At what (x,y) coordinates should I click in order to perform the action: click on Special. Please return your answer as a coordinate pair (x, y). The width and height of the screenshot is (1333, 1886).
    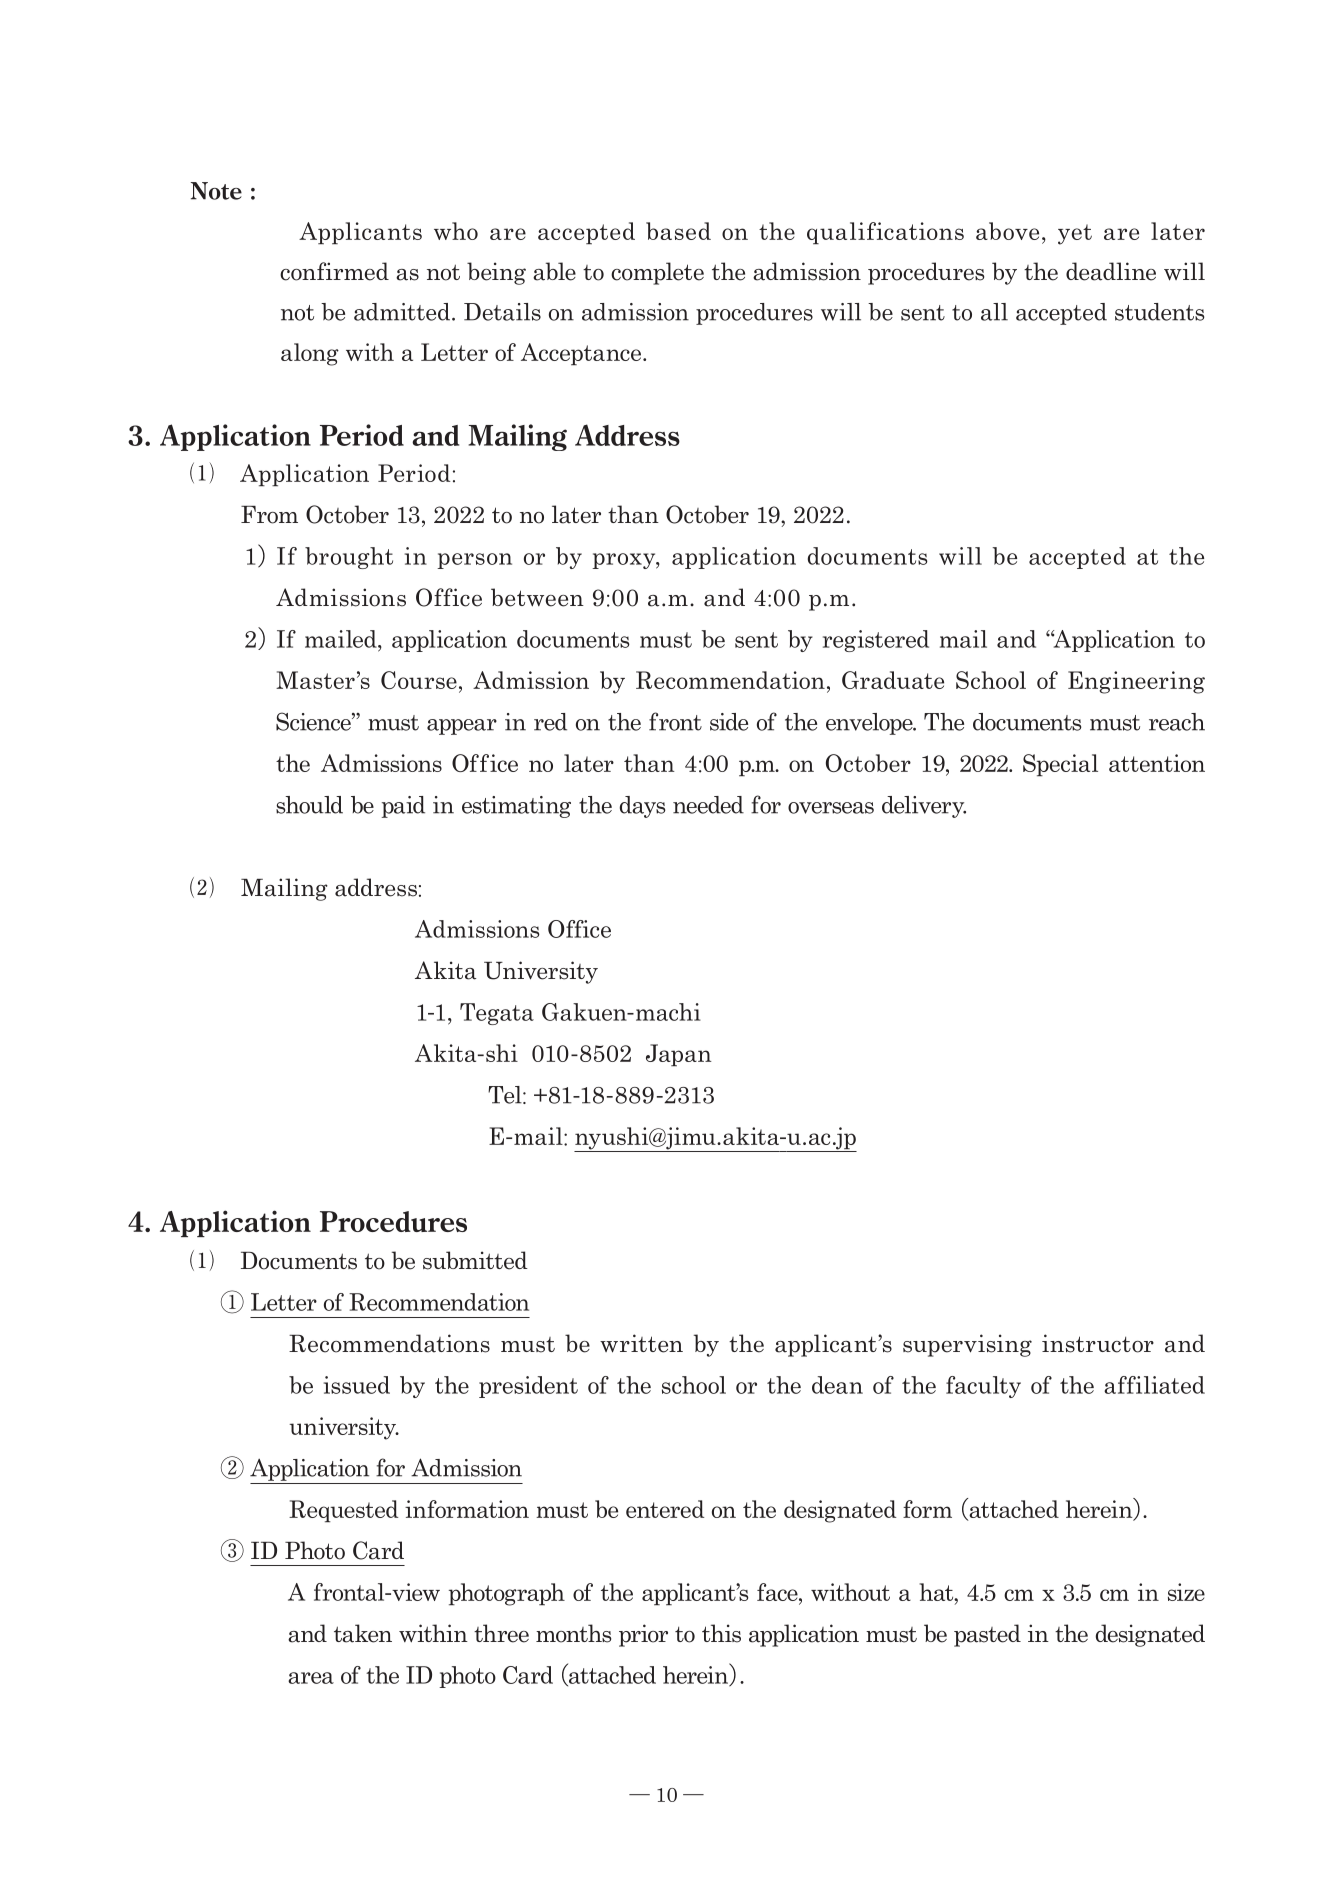
    Looking at the image, I should click on (1060, 765).
